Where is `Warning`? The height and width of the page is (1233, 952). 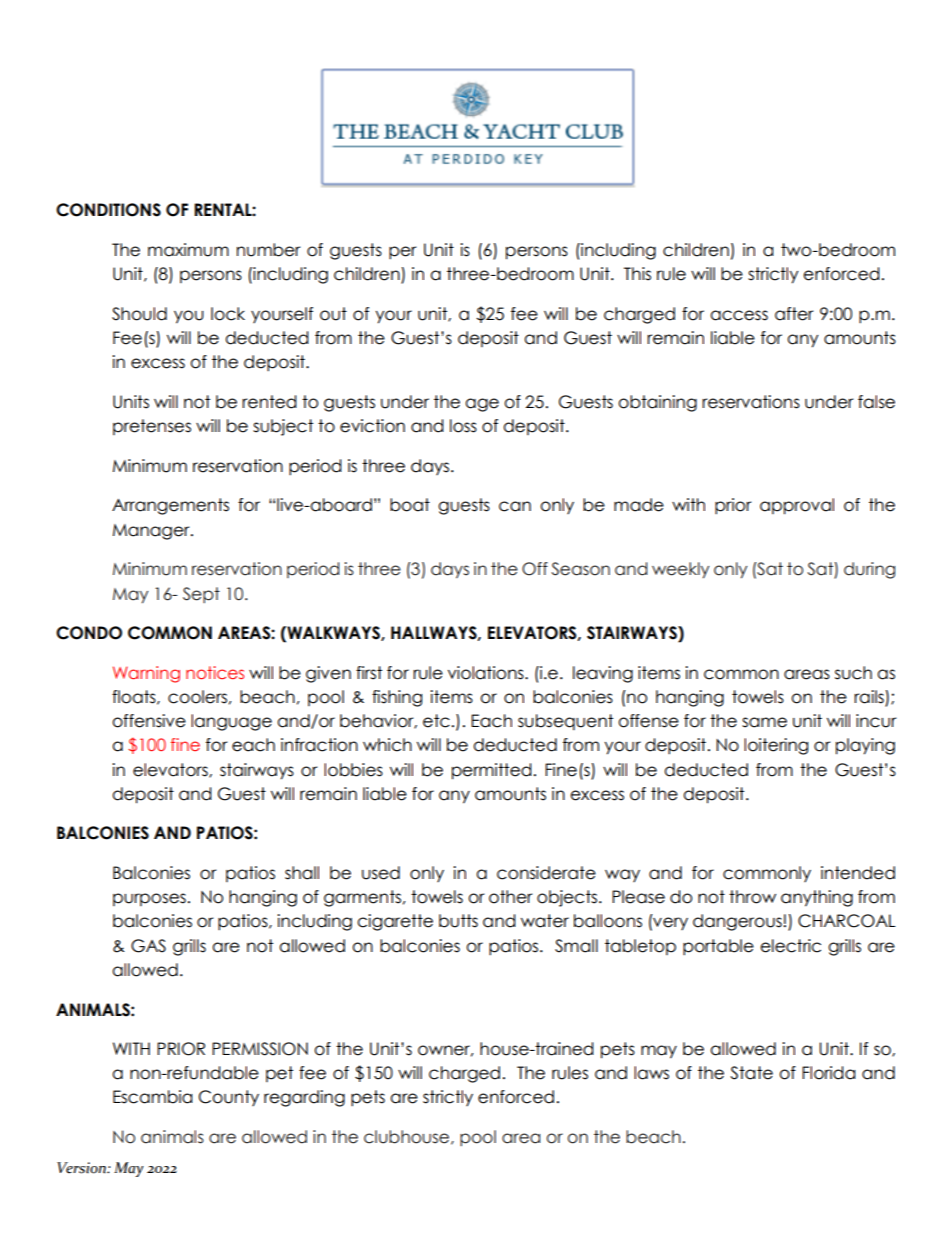 Warning is located at coordinates (146, 674).
